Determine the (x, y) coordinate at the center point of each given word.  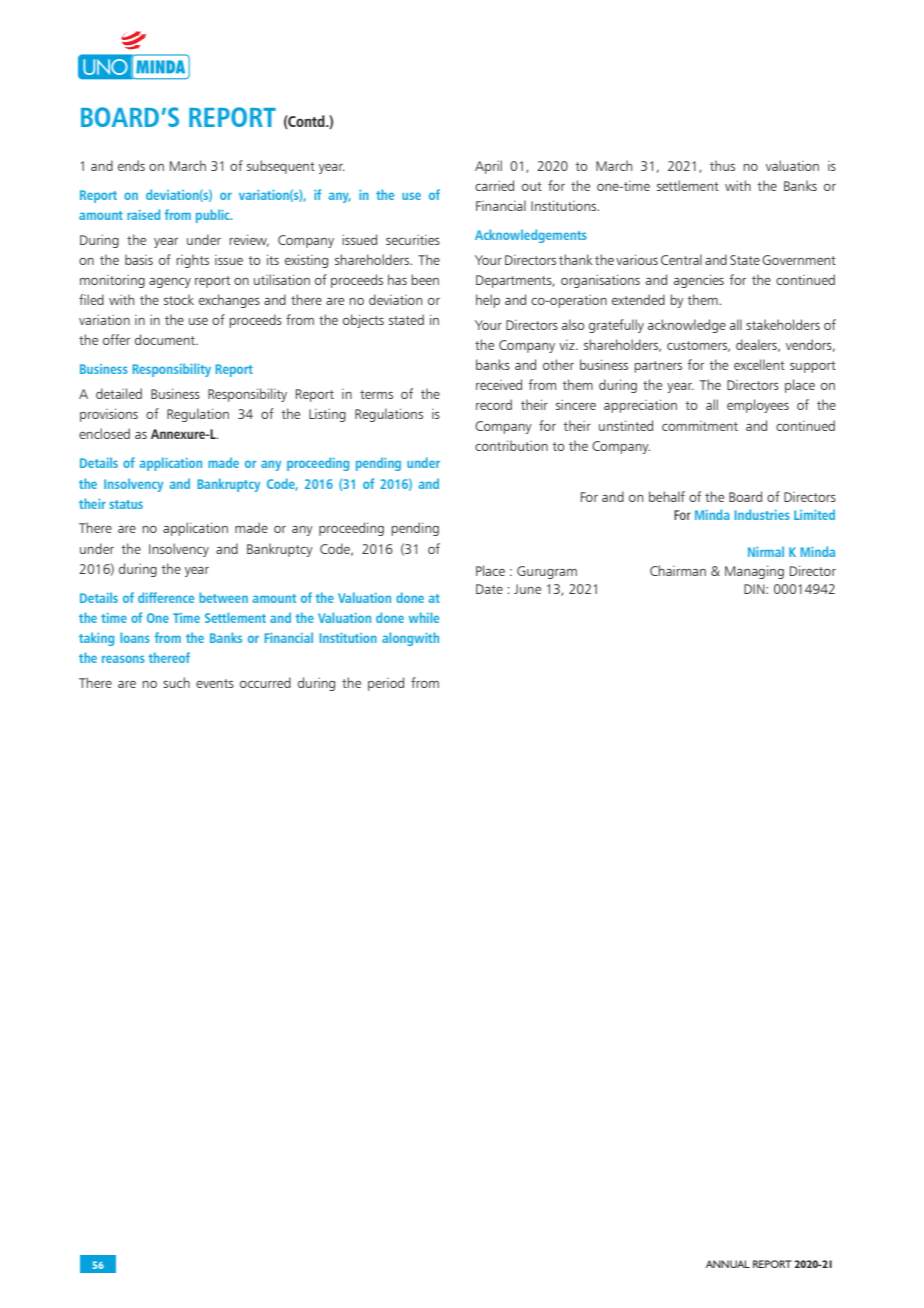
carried (494, 185)
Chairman (678, 570)
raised (143, 214)
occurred (265, 682)
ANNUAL (728, 1264)
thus (722, 165)
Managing (754, 572)
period (386, 684)
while (424, 617)
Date (489, 589)
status (126, 504)
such (176, 682)
